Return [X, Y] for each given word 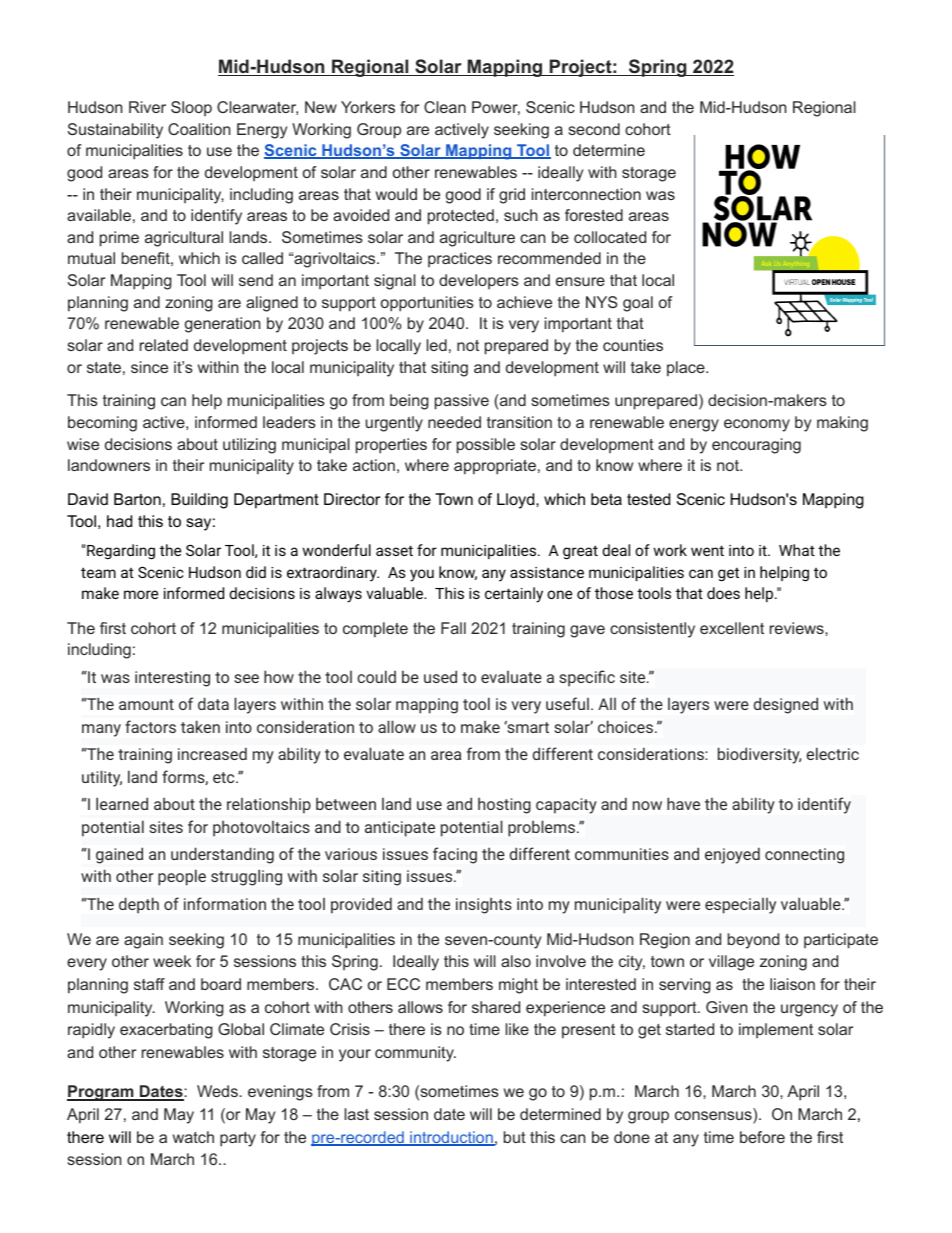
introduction [451, 1138]
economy [757, 425]
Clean [445, 107]
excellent [732, 628]
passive [462, 402]
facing [455, 855]
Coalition [199, 129]
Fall [453, 628]
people [182, 877]
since [149, 367]
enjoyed [732, 855]
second [594, 129]
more [141, 594]
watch [193, 1137]
